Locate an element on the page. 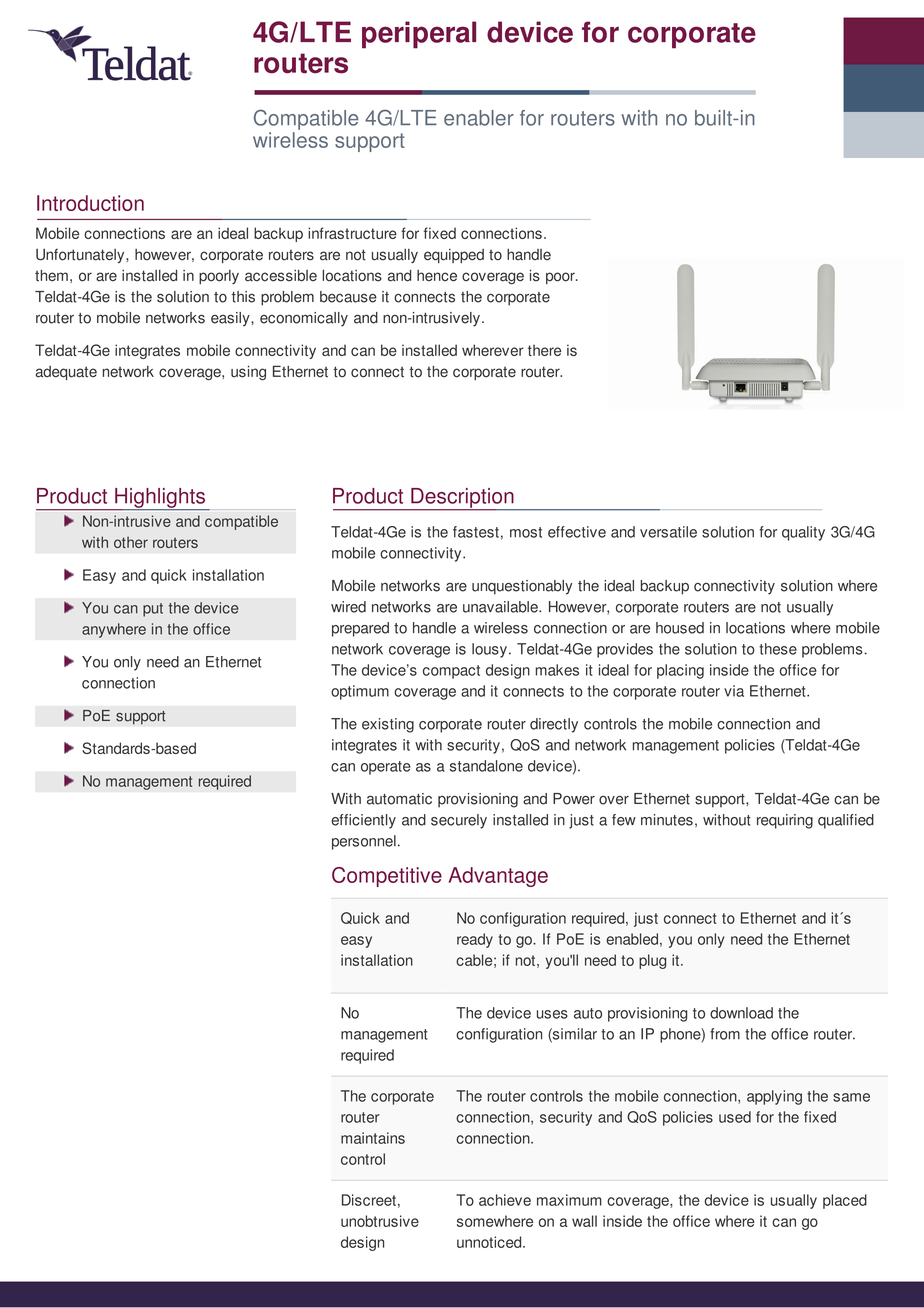 Image resolution: width=924 pixels, height=1308 pixels. enabler is located at coordinates (479, 118).
